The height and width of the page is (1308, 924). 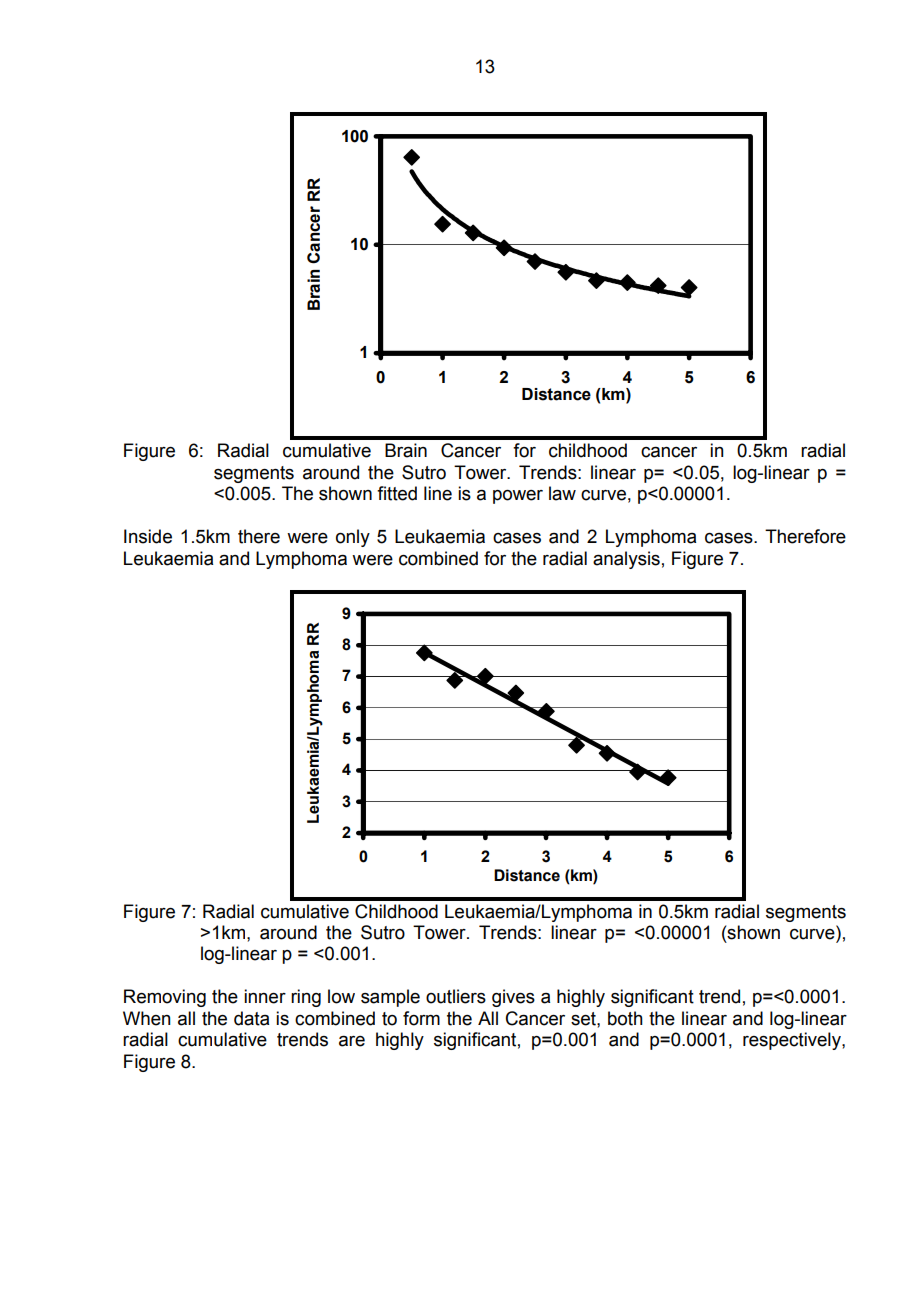 I want to click on power, so click(x=518, y=497).
